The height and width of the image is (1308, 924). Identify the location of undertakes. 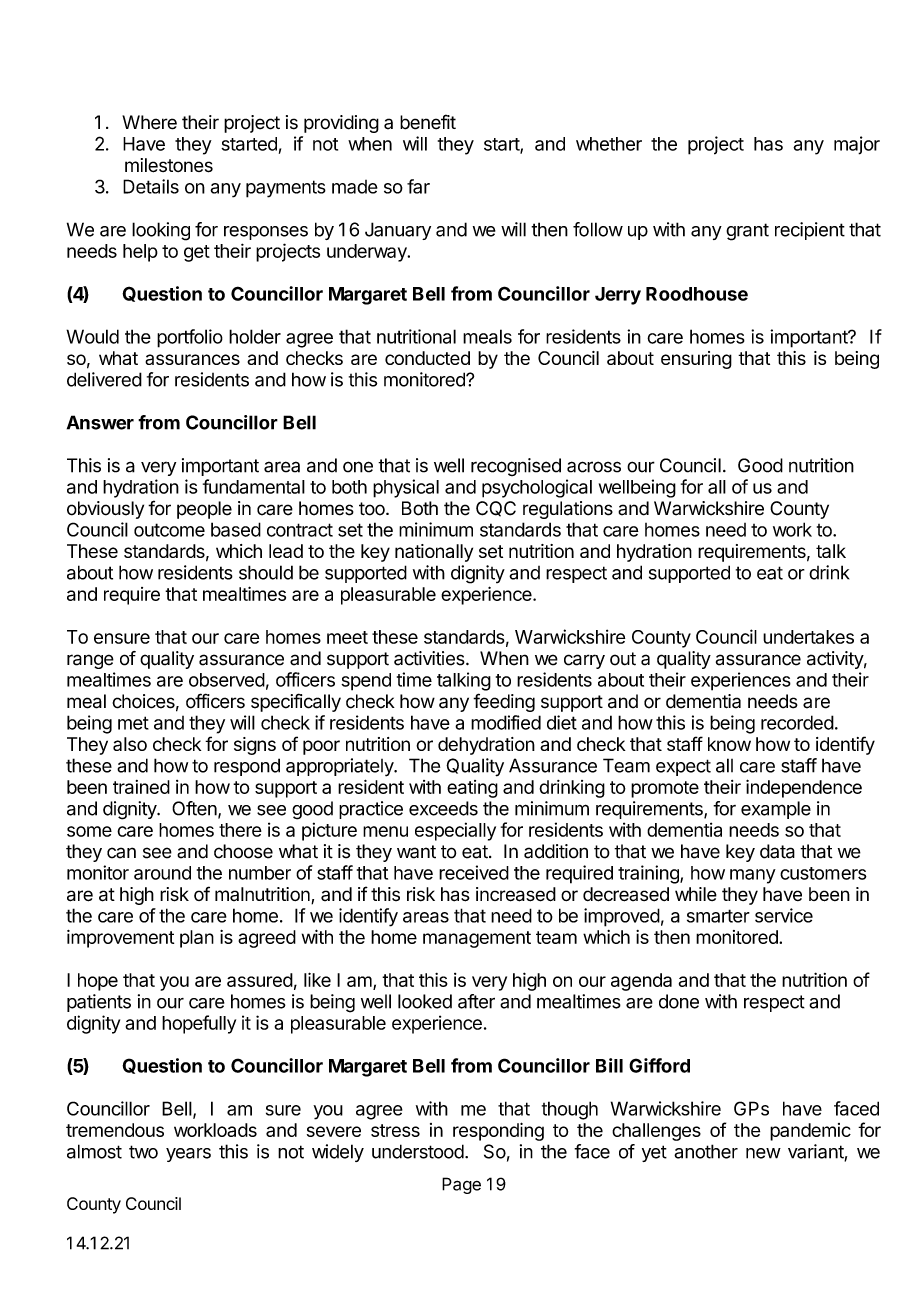
(808, 637).
